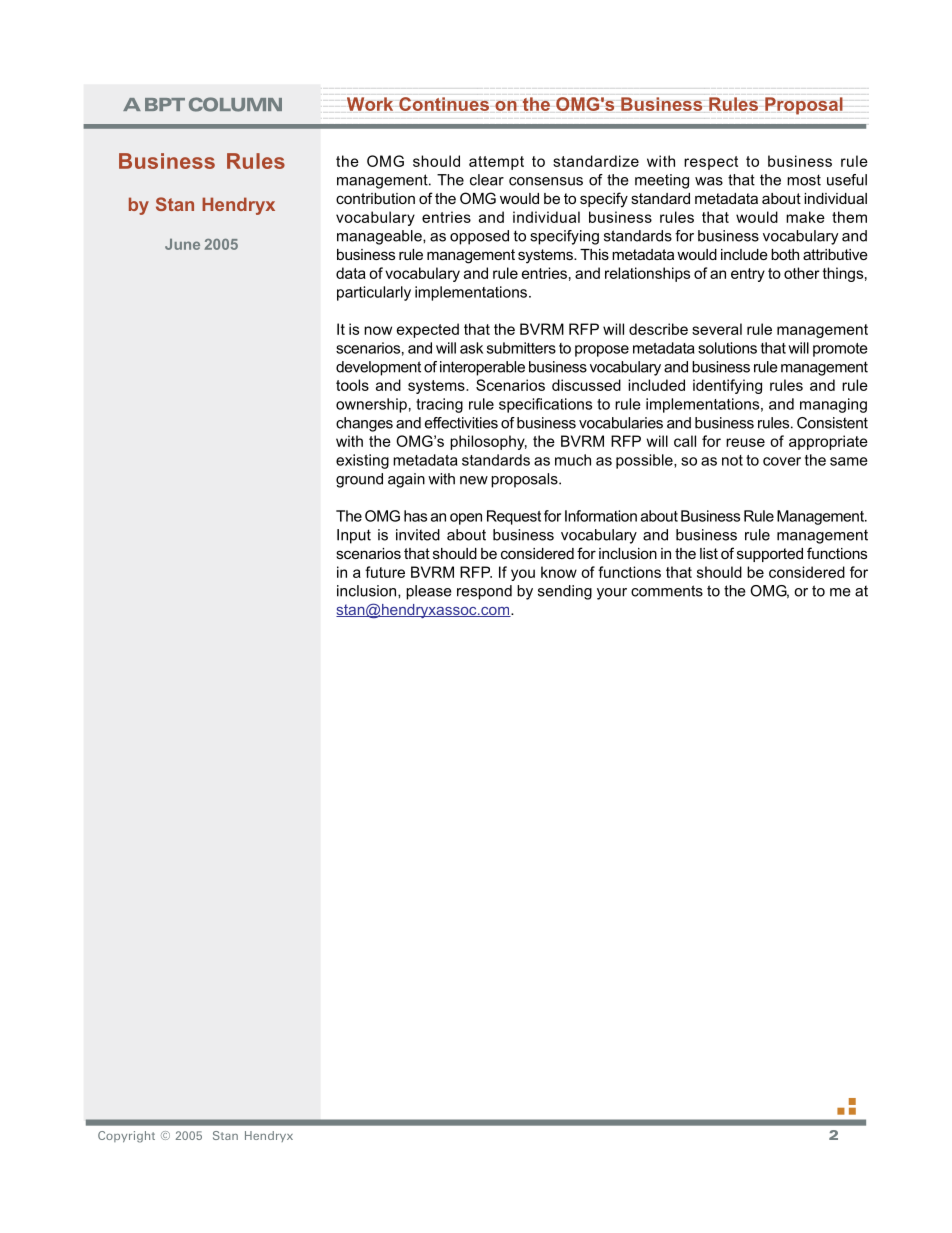  I want to click on respond, so click(484, 592).
